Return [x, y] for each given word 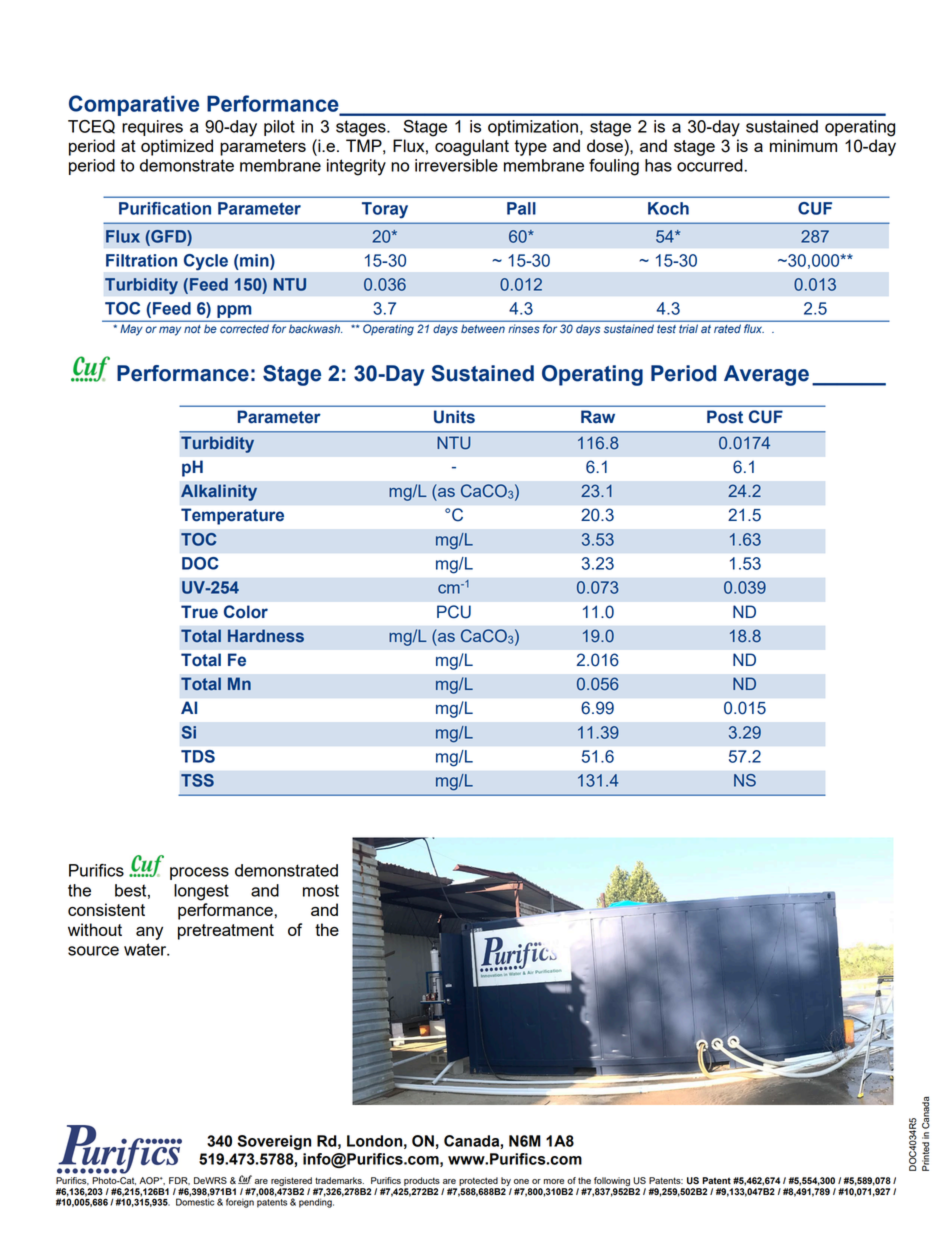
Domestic [195, 1202]
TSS [197, 780]
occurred [710, 165]
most [321, 890]
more [554, 1181]
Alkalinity [219, 492]
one [521, 1181]
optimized [177, 147]
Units [454, 417]
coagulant [472, 147]
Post [725, 417]
